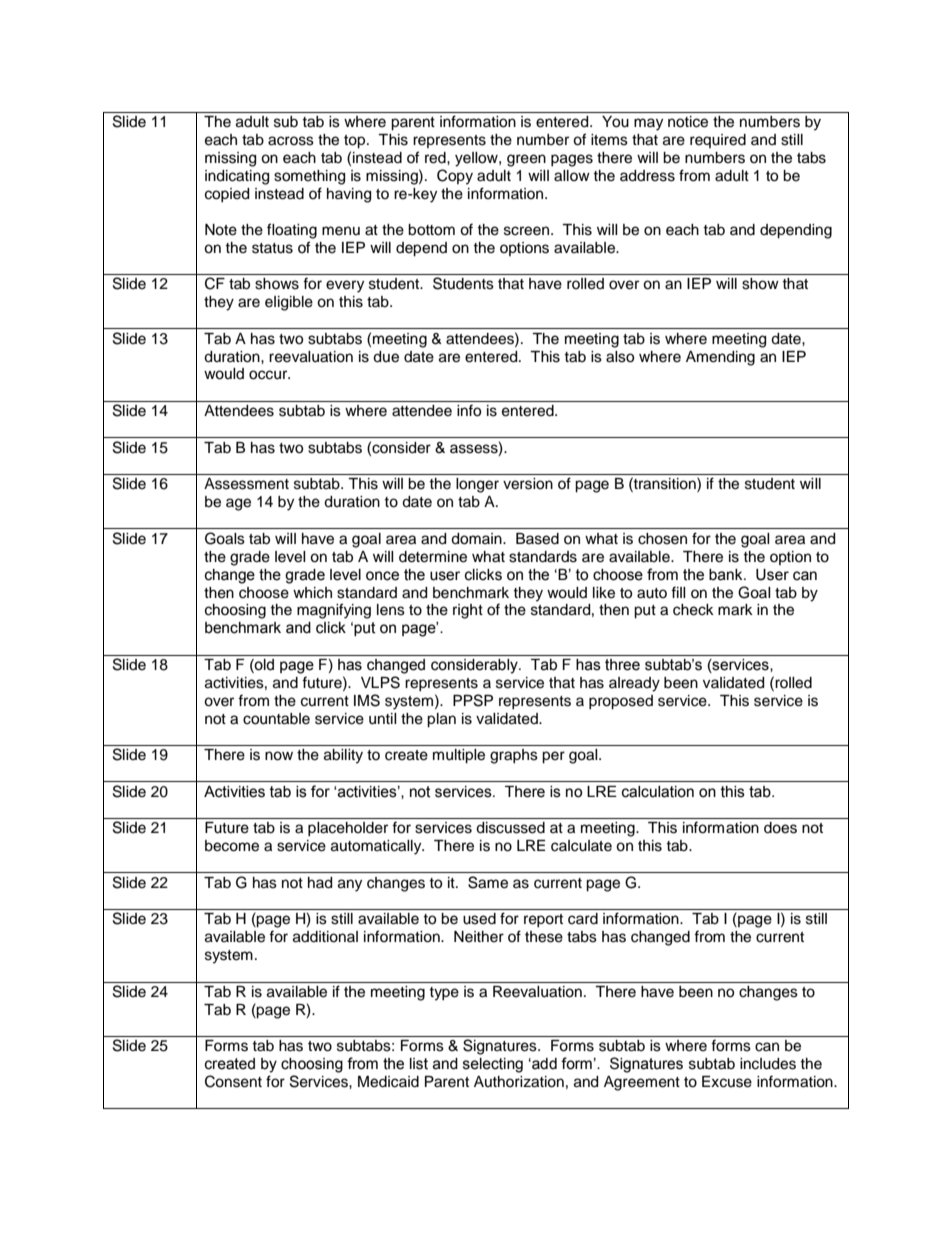 This image has width=952, height=1233. I want to click on Consent, so click(233, 1081).
